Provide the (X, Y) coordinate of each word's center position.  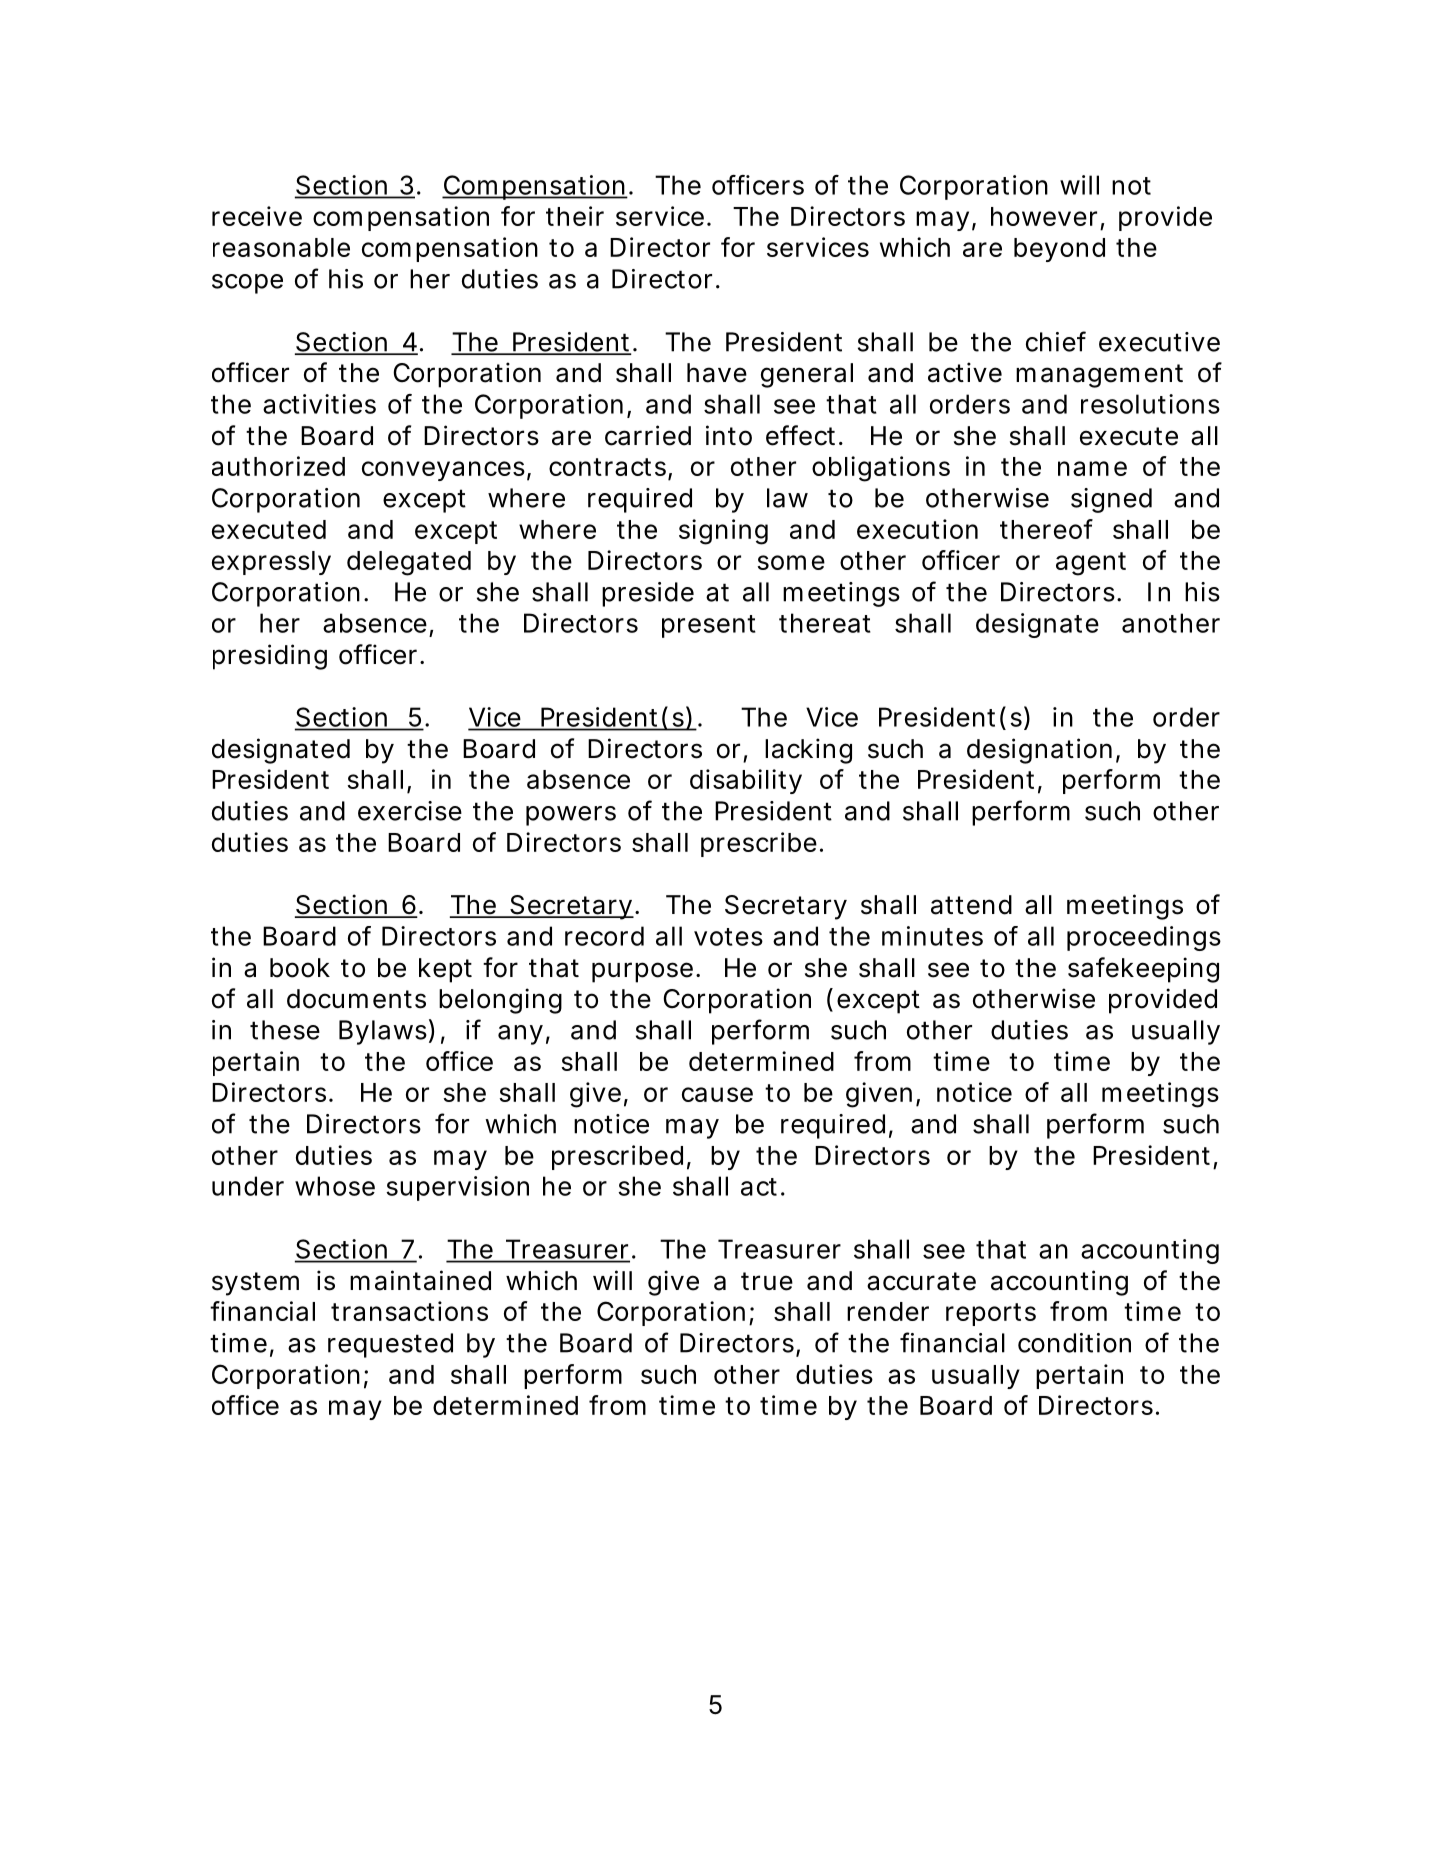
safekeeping (1143, 970)
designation (1039, 751)
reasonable (281, 247)
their (575, 216)
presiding (270, 657)
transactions (409, 1311)
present (709, 626)
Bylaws (383, 1032)
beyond (1059, 250)
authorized (278, 466)
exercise (410, 811)
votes (728, 937)
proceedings (1144, 938)
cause (717, 1094)
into (729, 435)
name (1092, 468)
